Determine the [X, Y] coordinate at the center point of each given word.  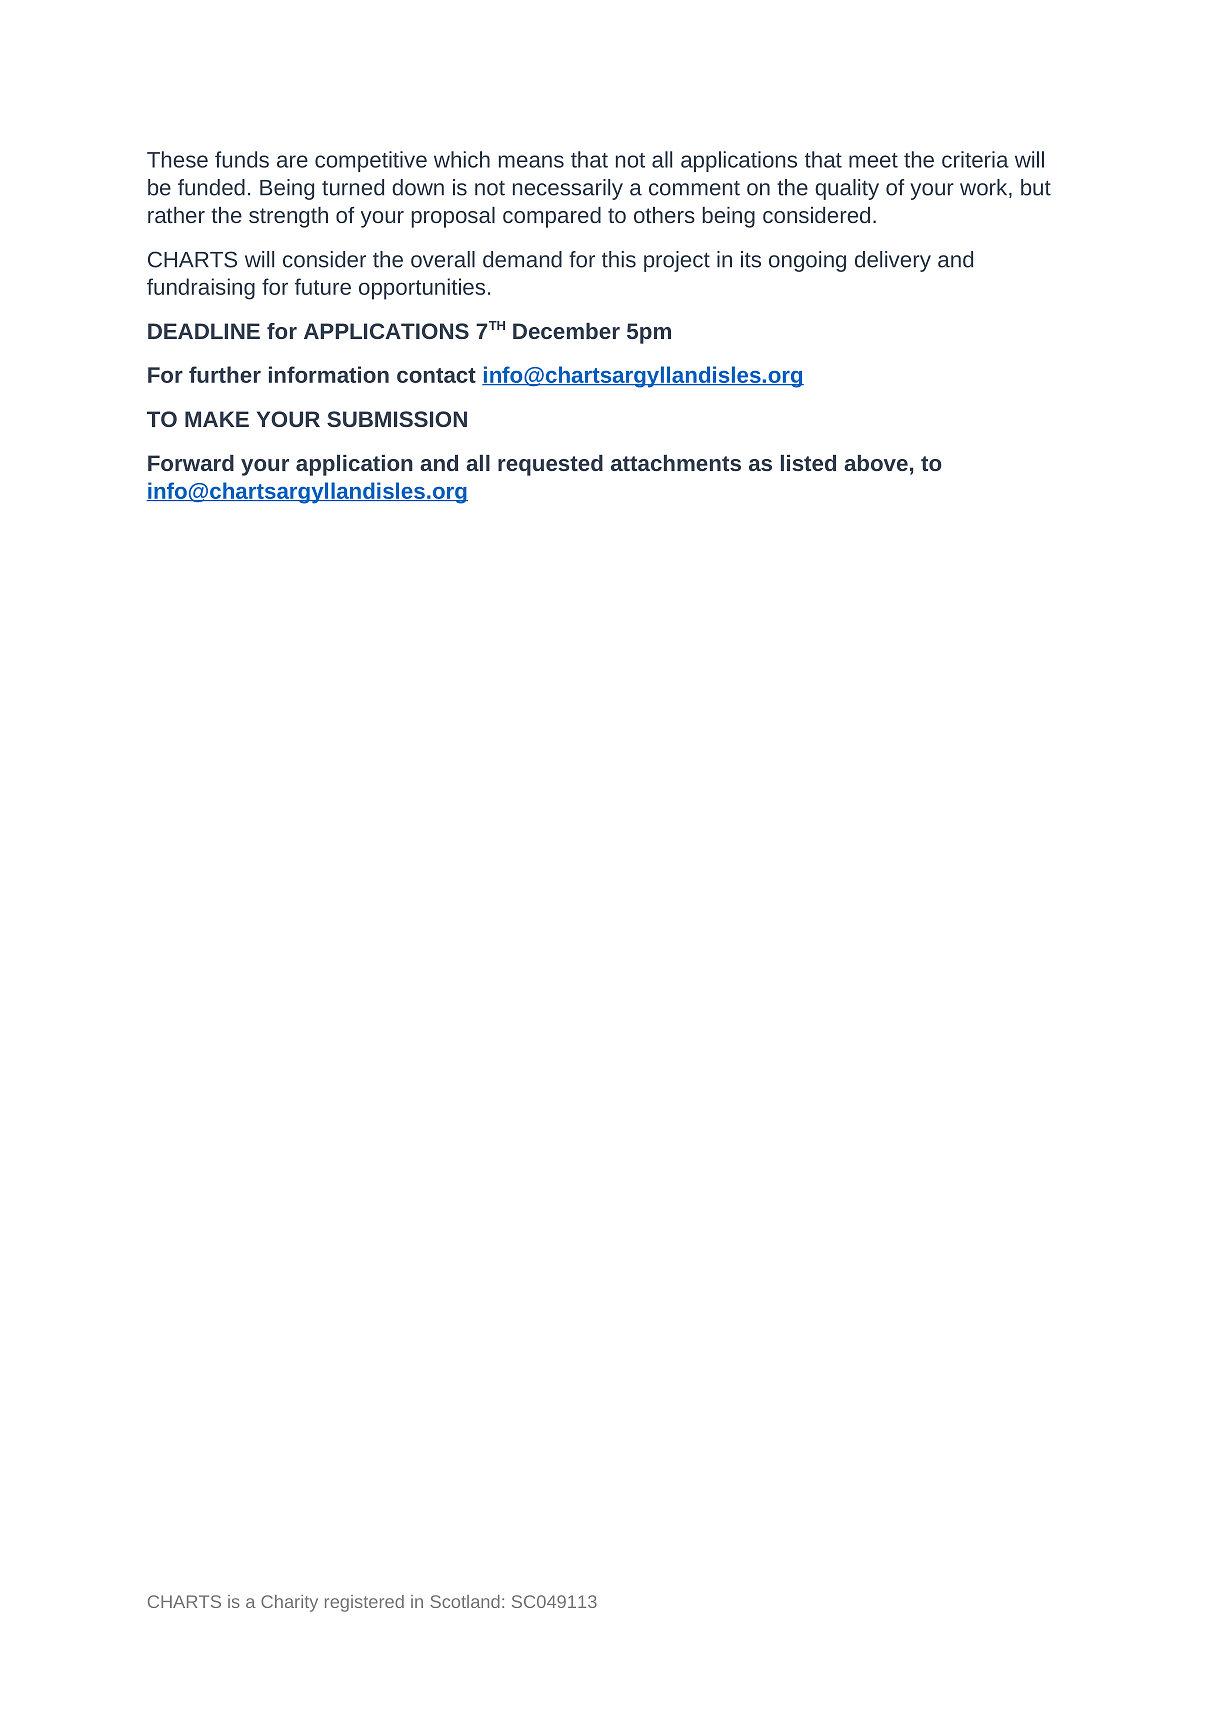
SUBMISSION [397, 419]
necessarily [568, 189]
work [985, 188]
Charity [289, 1603]
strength [288, 217]
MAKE [217, 419]
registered [364, 1603]
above [876, 463]
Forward [191, 463]
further [225, 374]
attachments [676, 463]
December [566, 331]
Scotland [465, 1601]
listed [808, 463]
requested [550, 465]
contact [436, 375]
